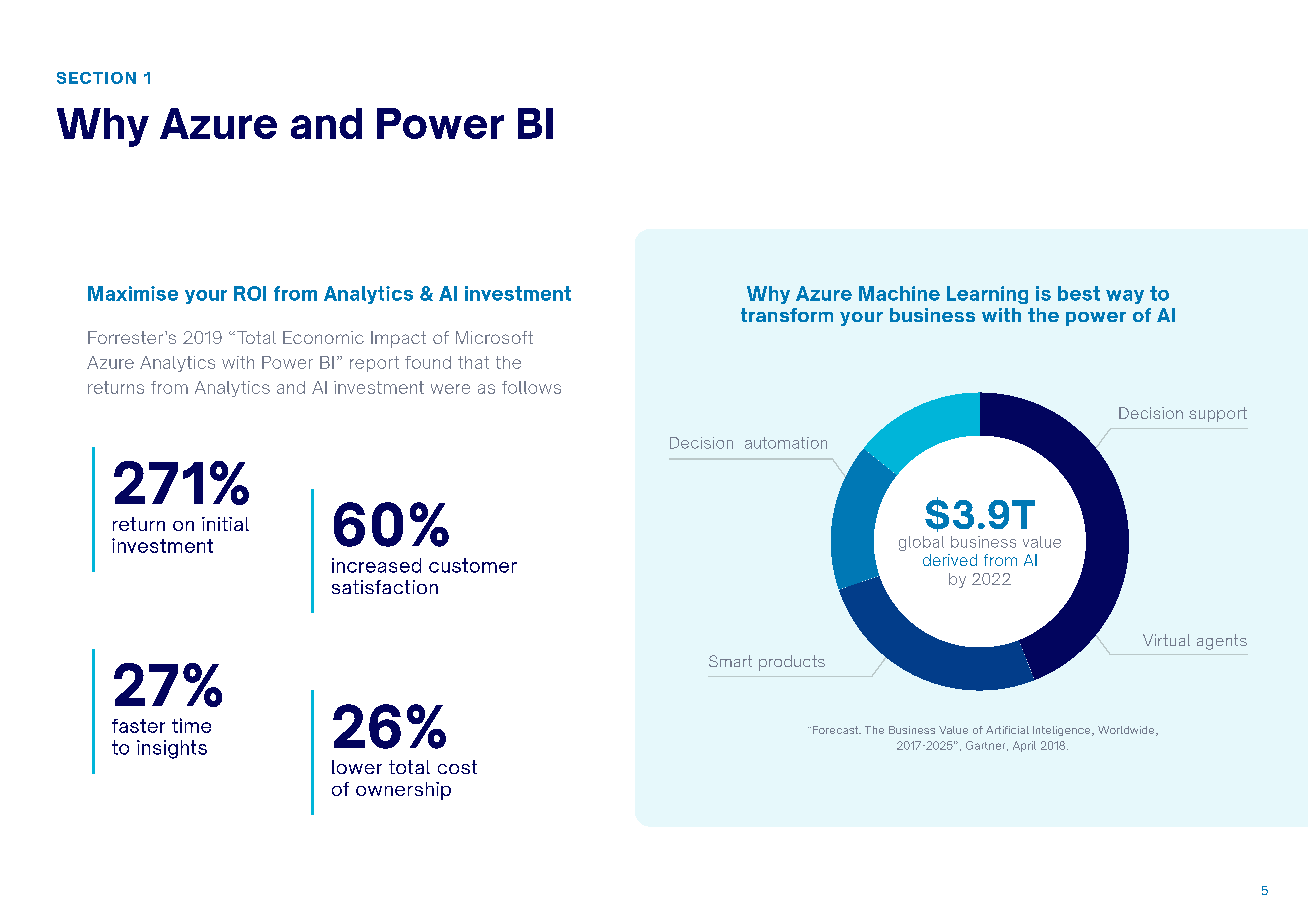 This page has width=1308, height=924. Describe the element at coordinates (899, 293) in the page. I see `Machine` at that location.
